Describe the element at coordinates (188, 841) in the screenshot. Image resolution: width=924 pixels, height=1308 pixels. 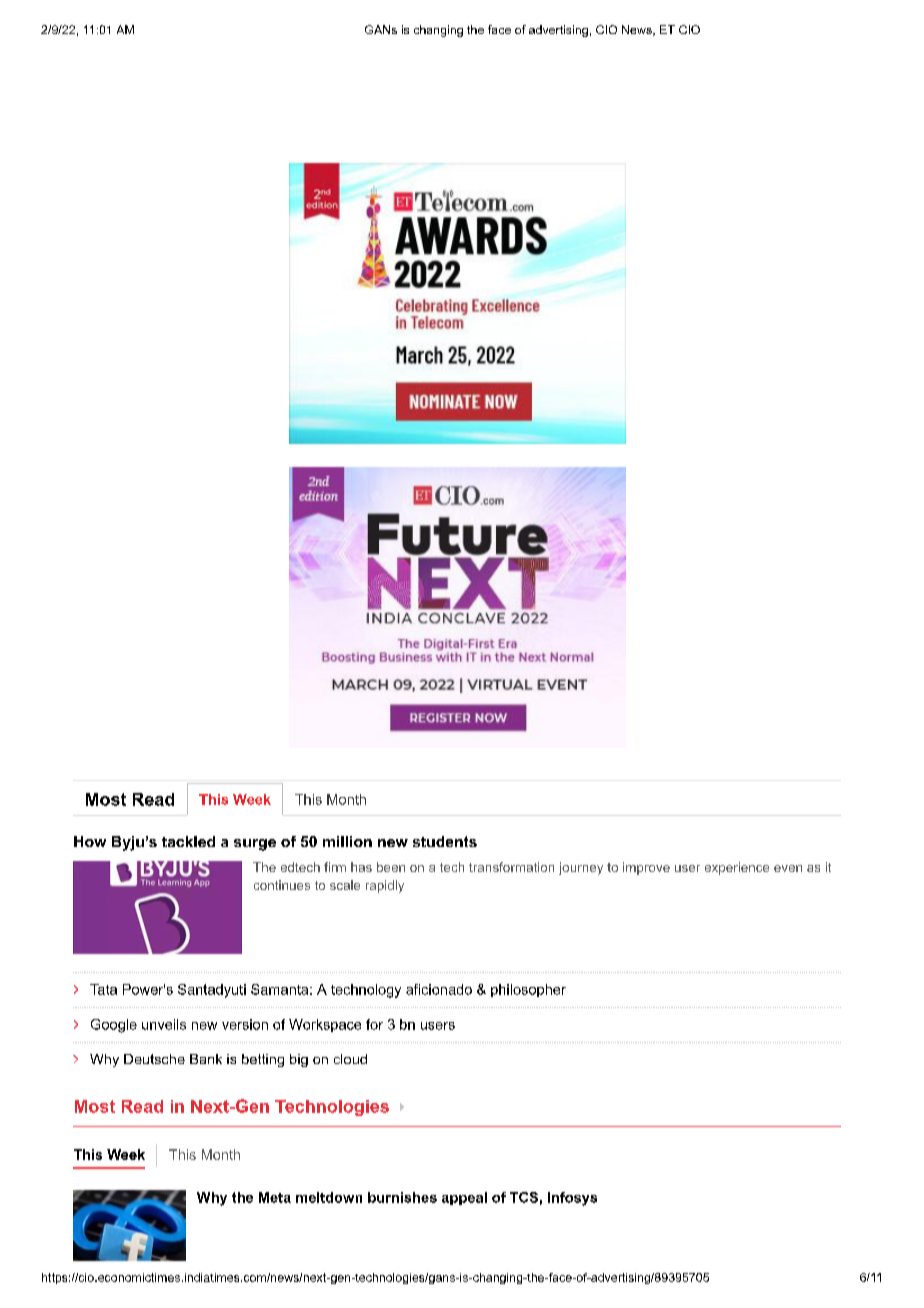
I see `tackled` at that location.
